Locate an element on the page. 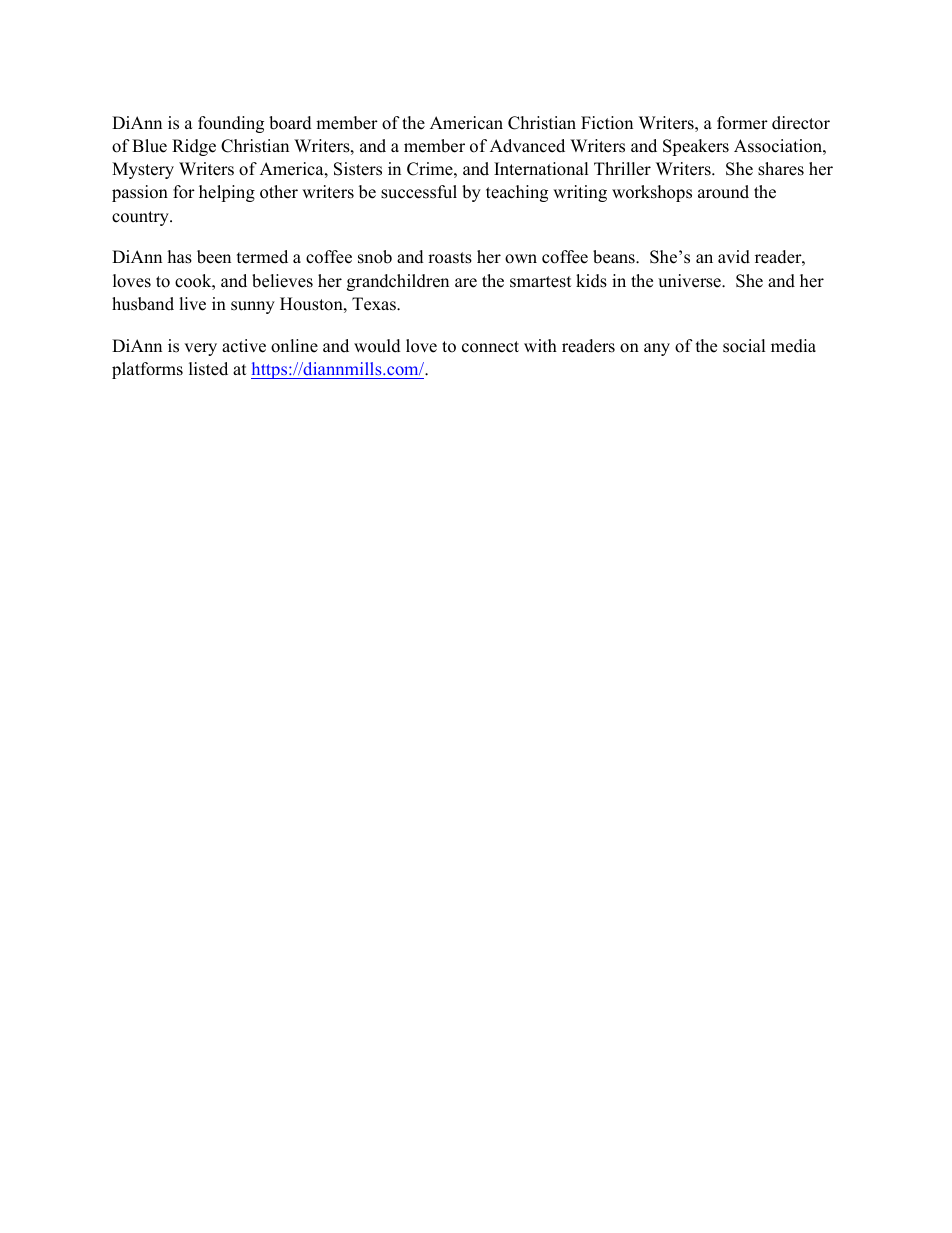  Texas is located at coordinates (375, 304).
